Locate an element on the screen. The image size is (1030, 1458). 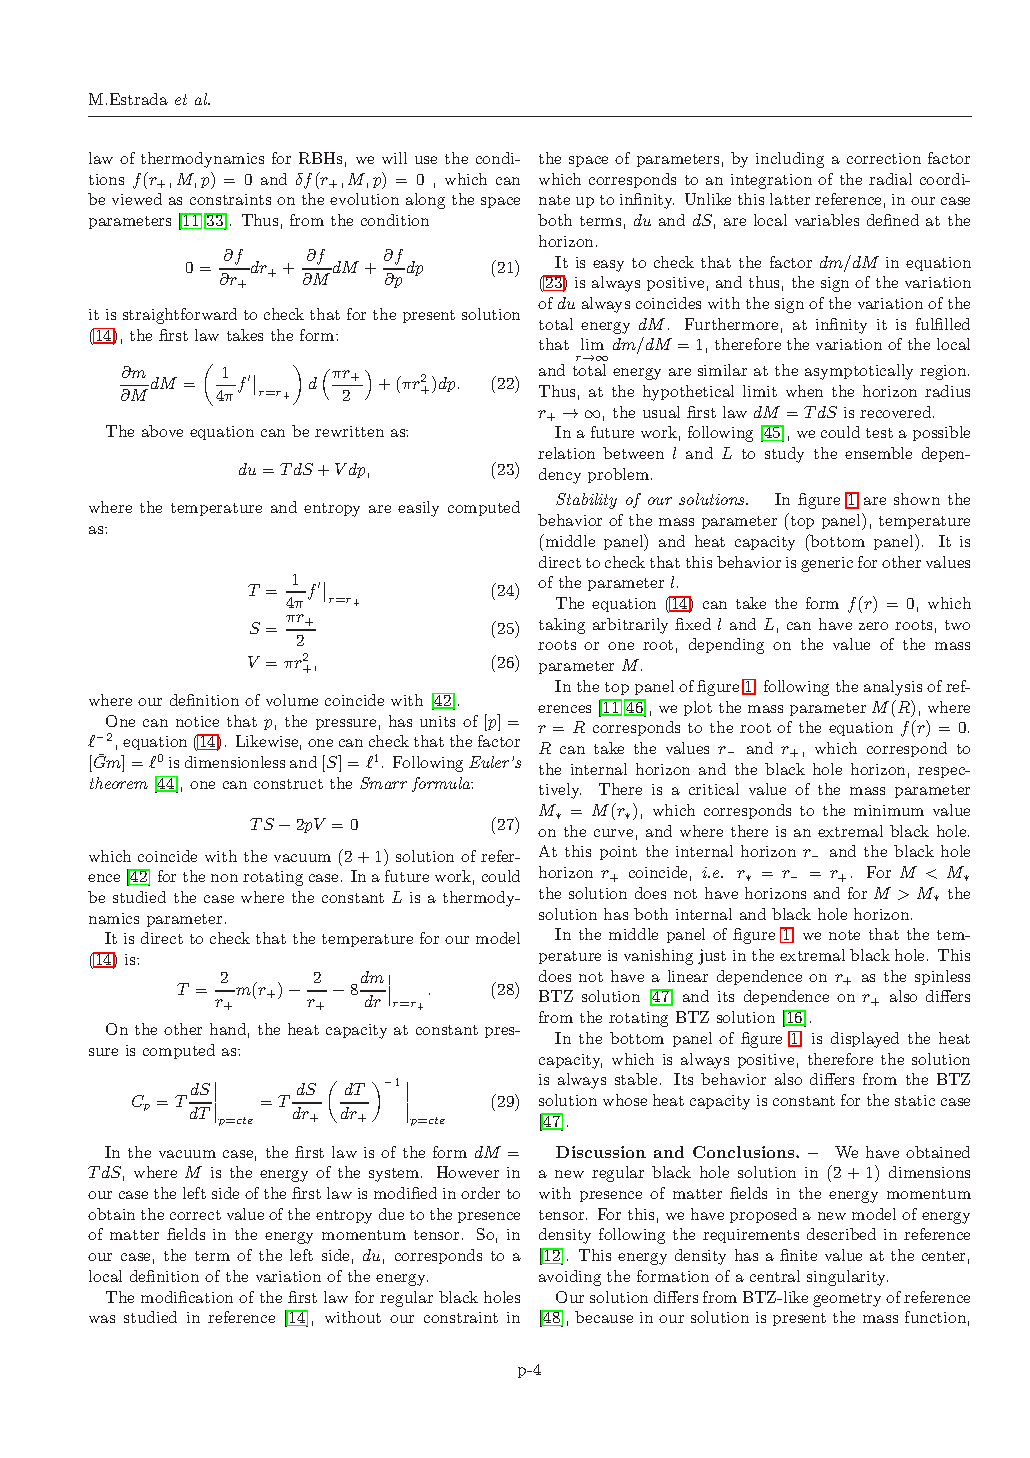
analysis is located at coordinates (893, 688).
